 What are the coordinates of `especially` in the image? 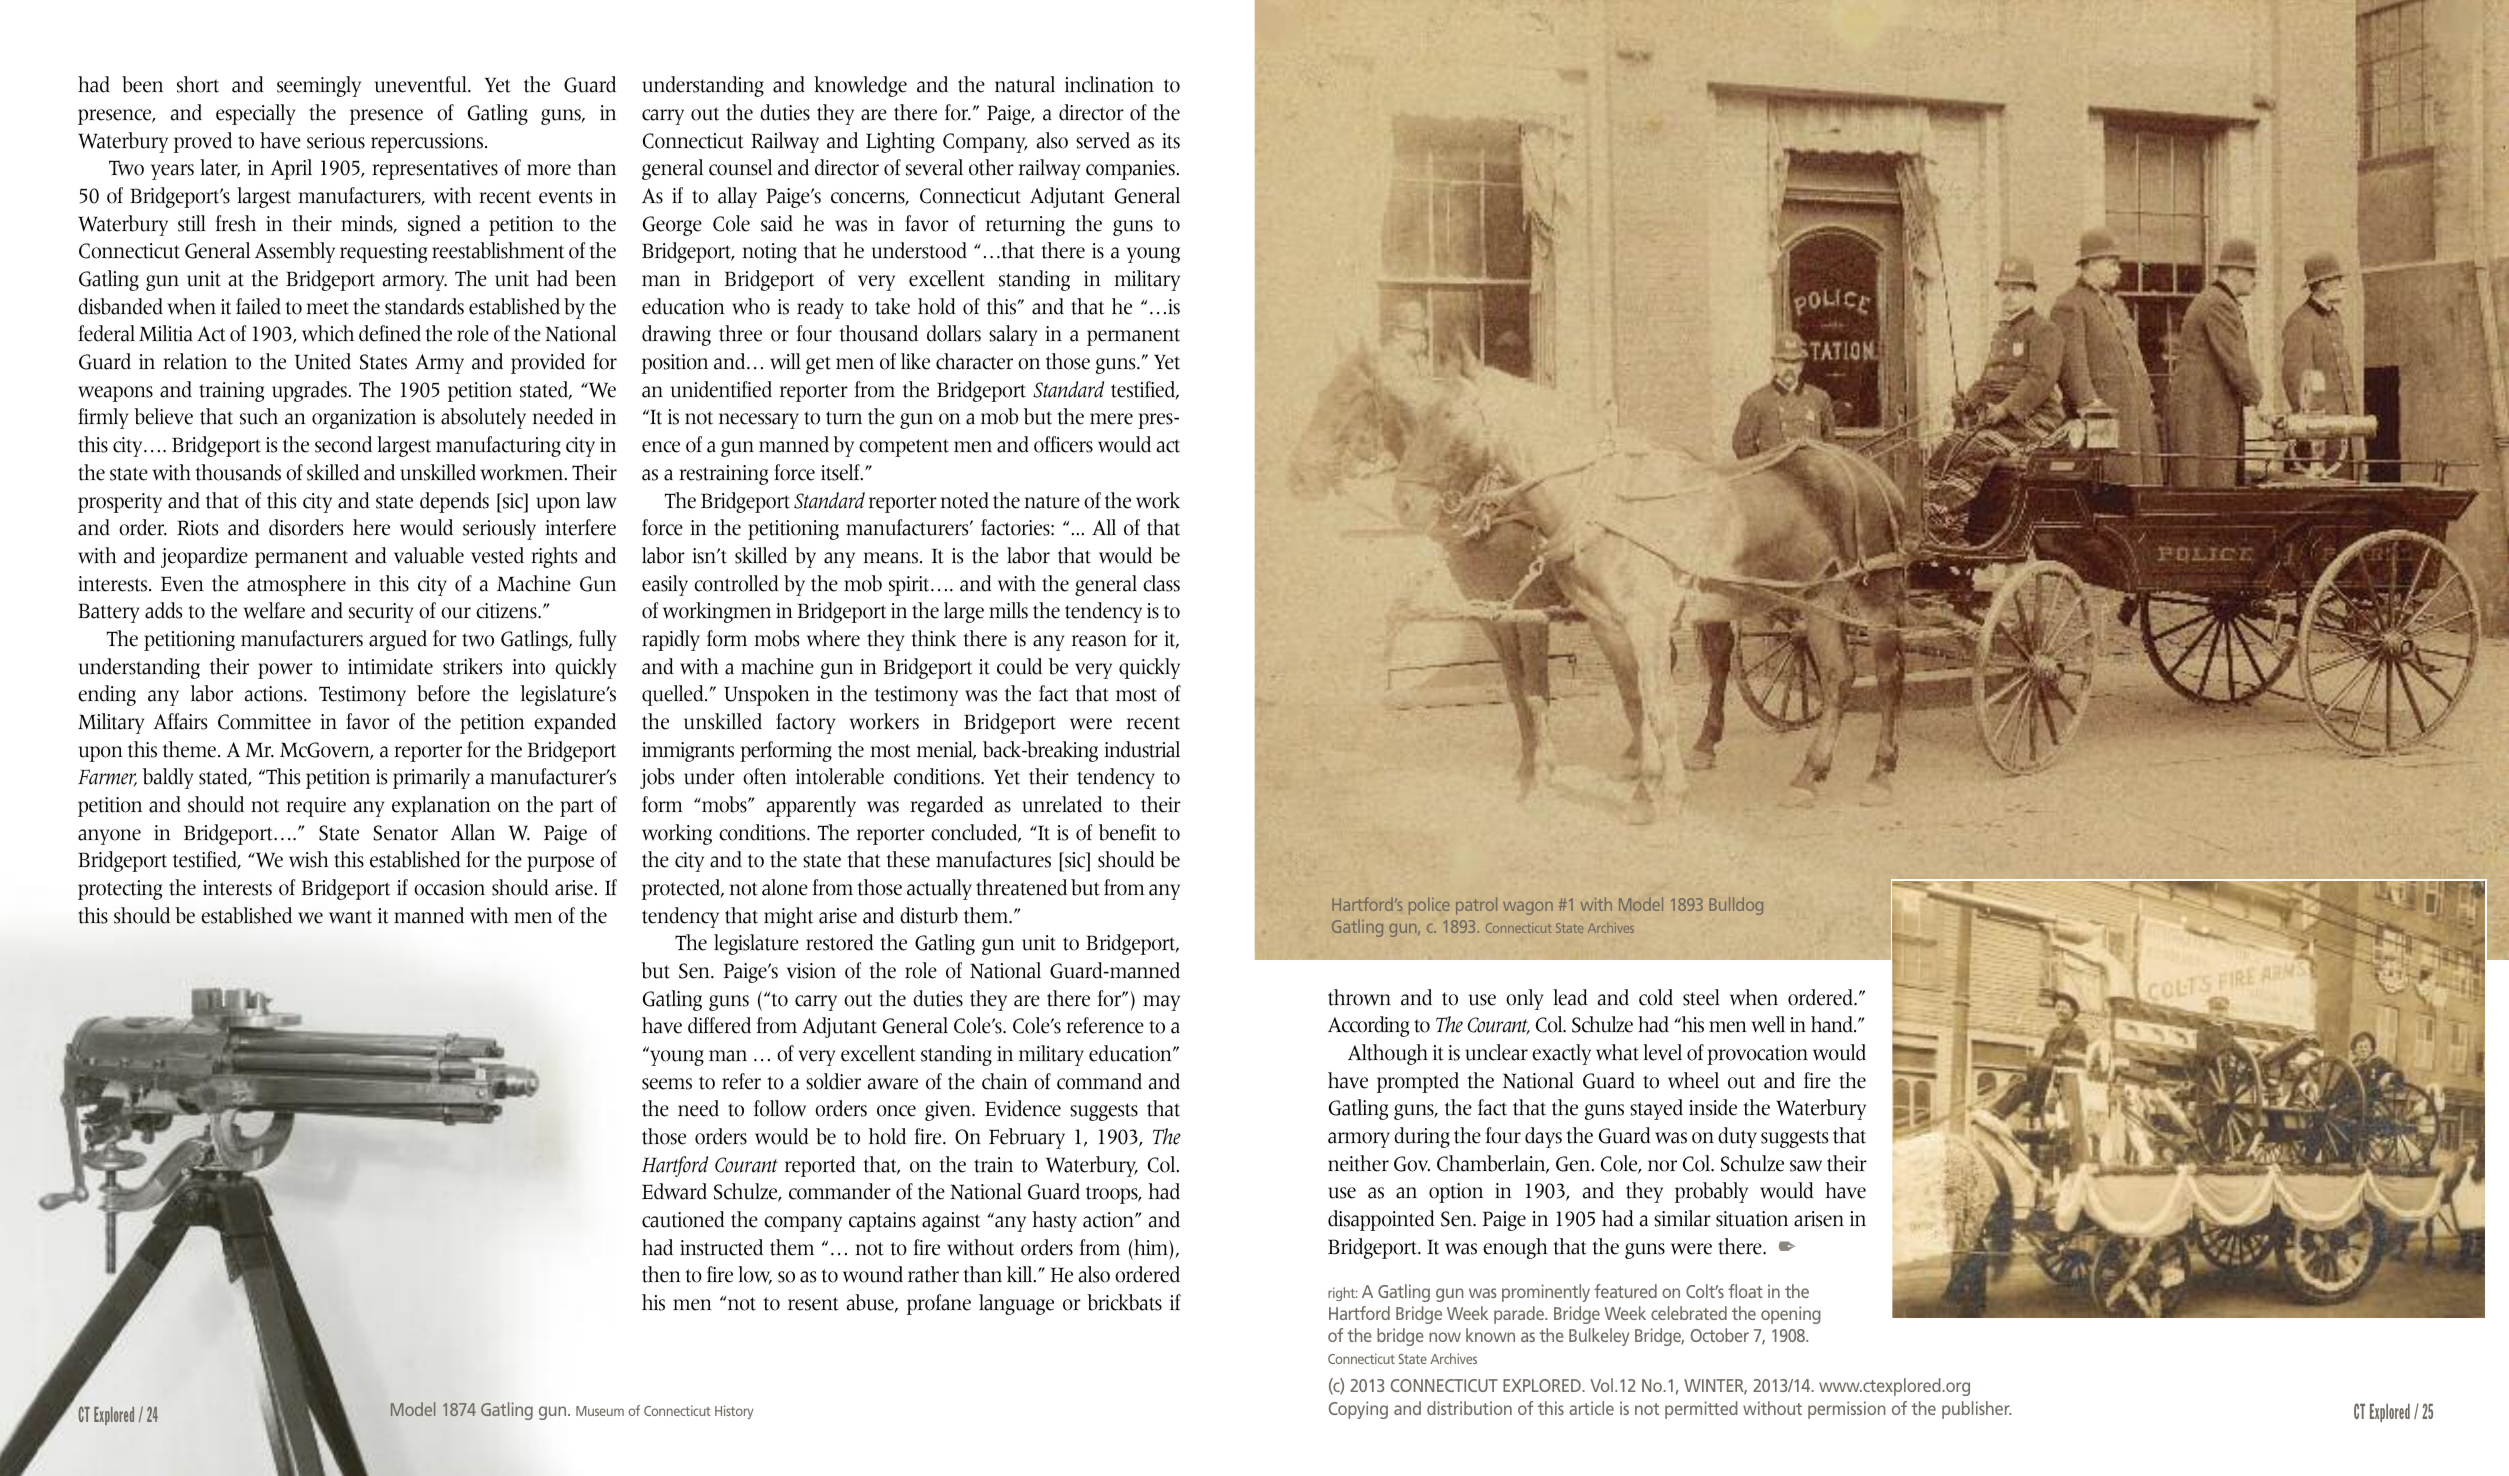 It's located at (256, 114).
